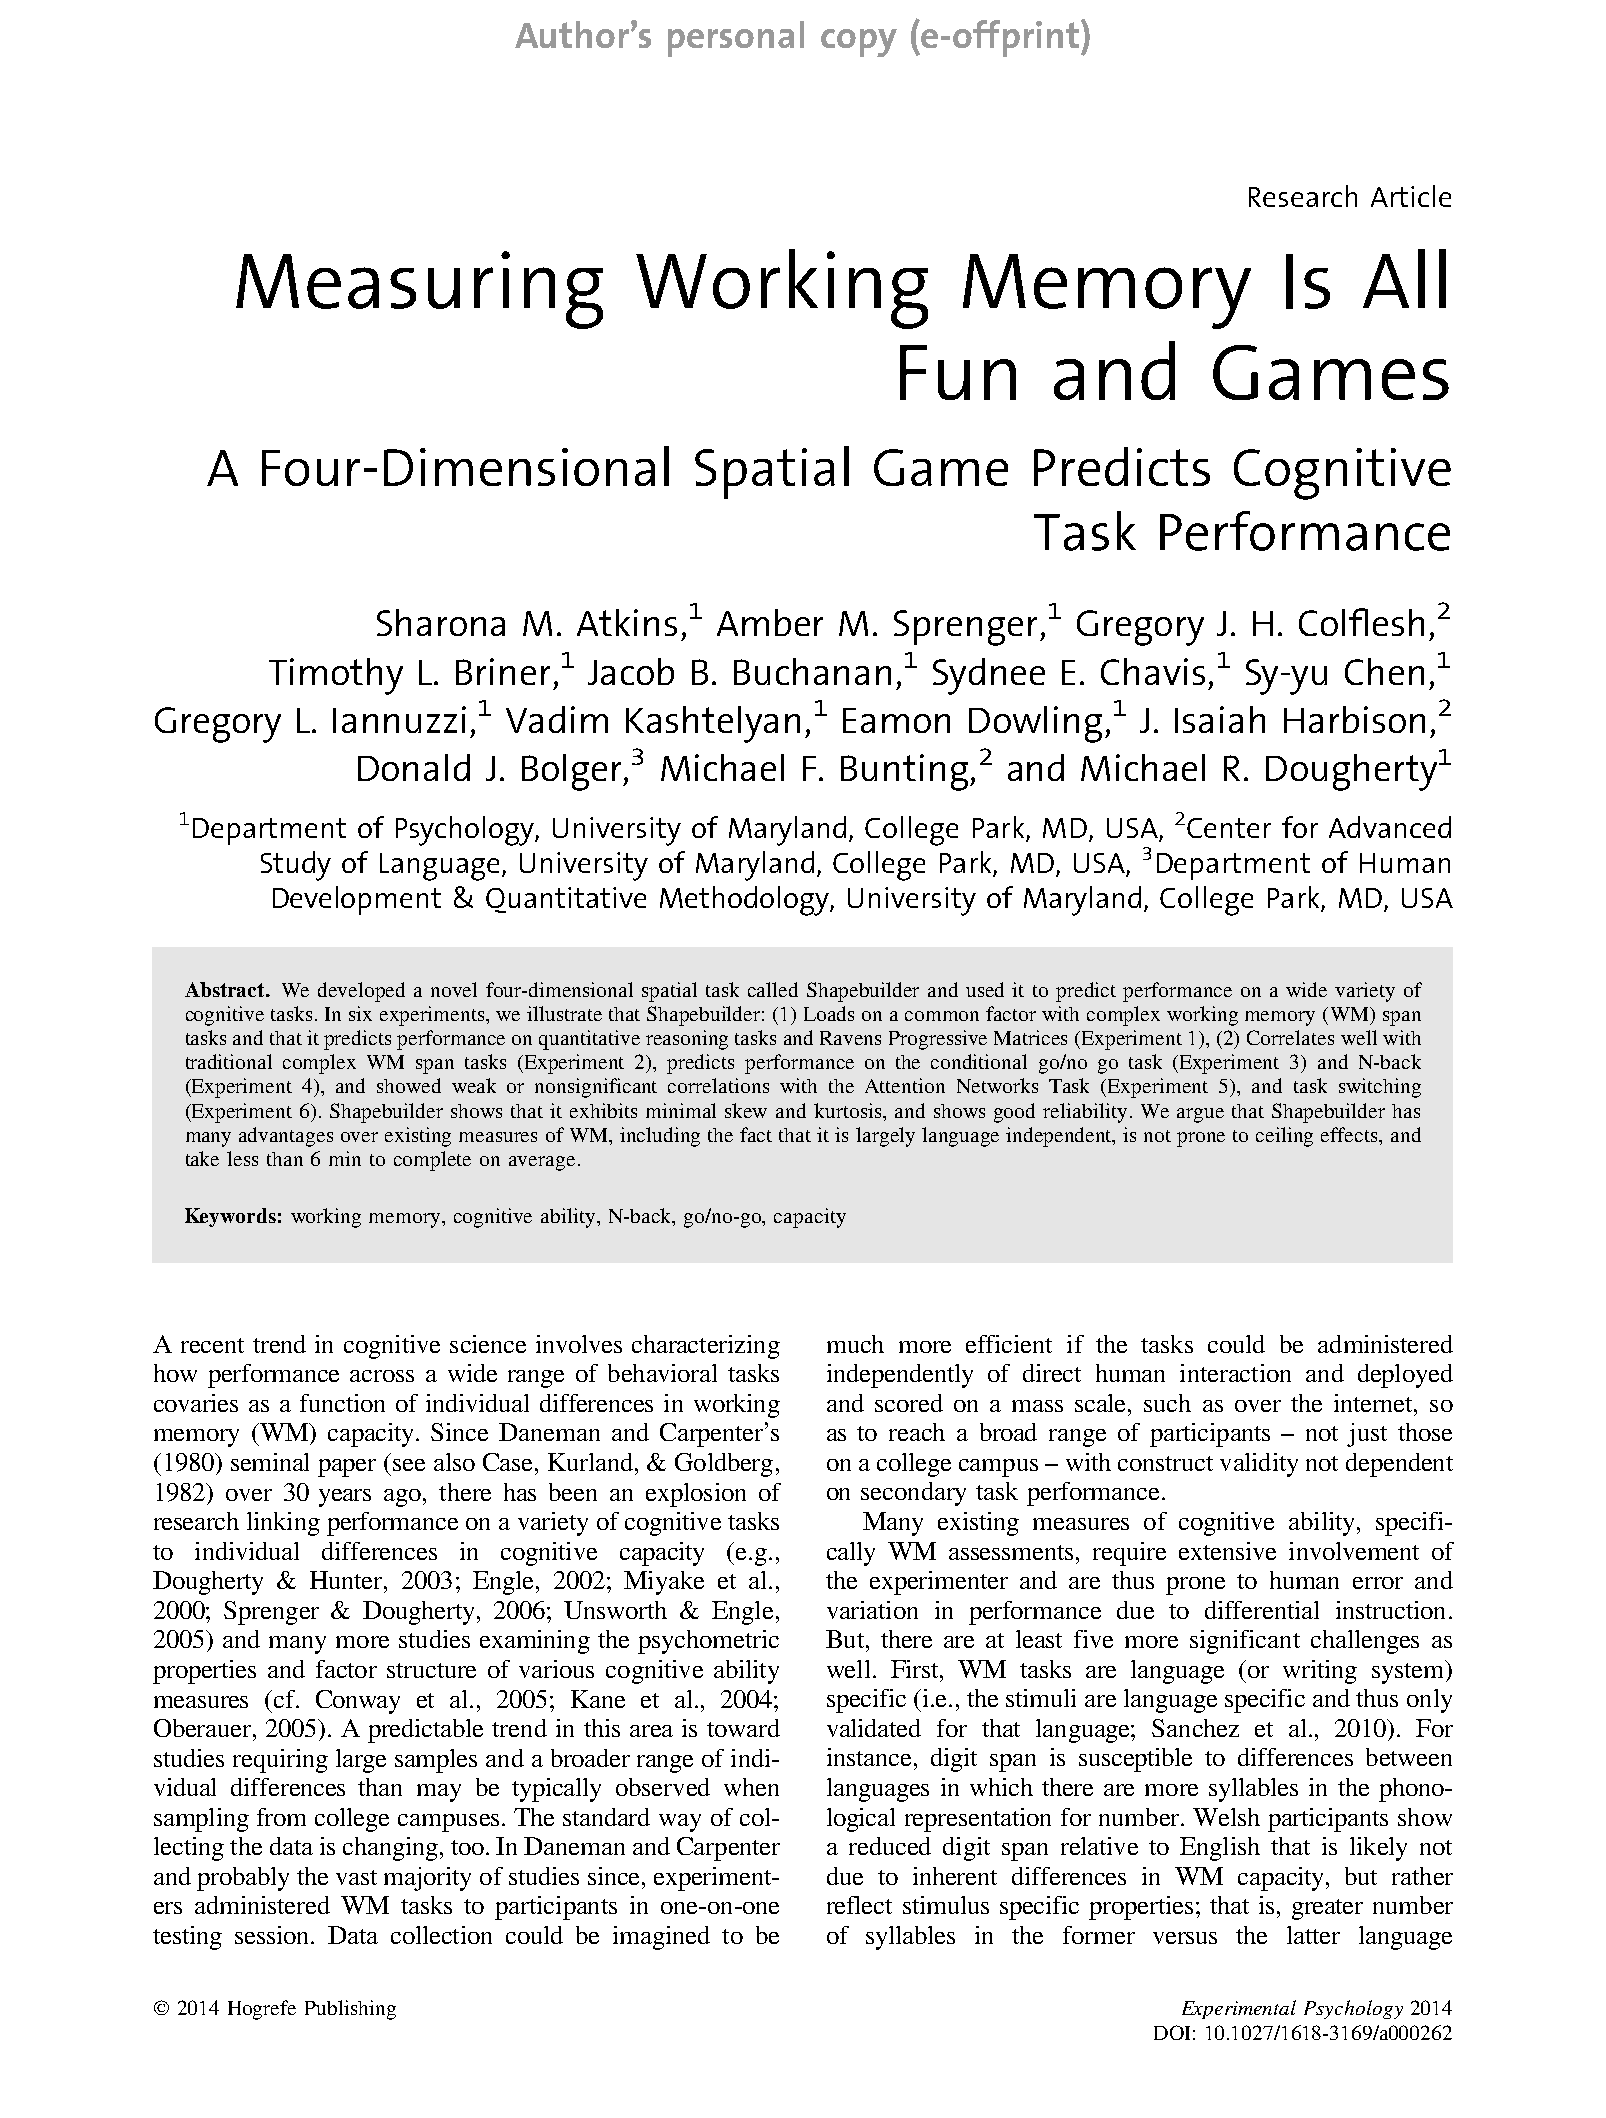 Image resolution: width=1606 pixels, height=2118 pixels. I want to click on Timothy, so click(336, 676).
